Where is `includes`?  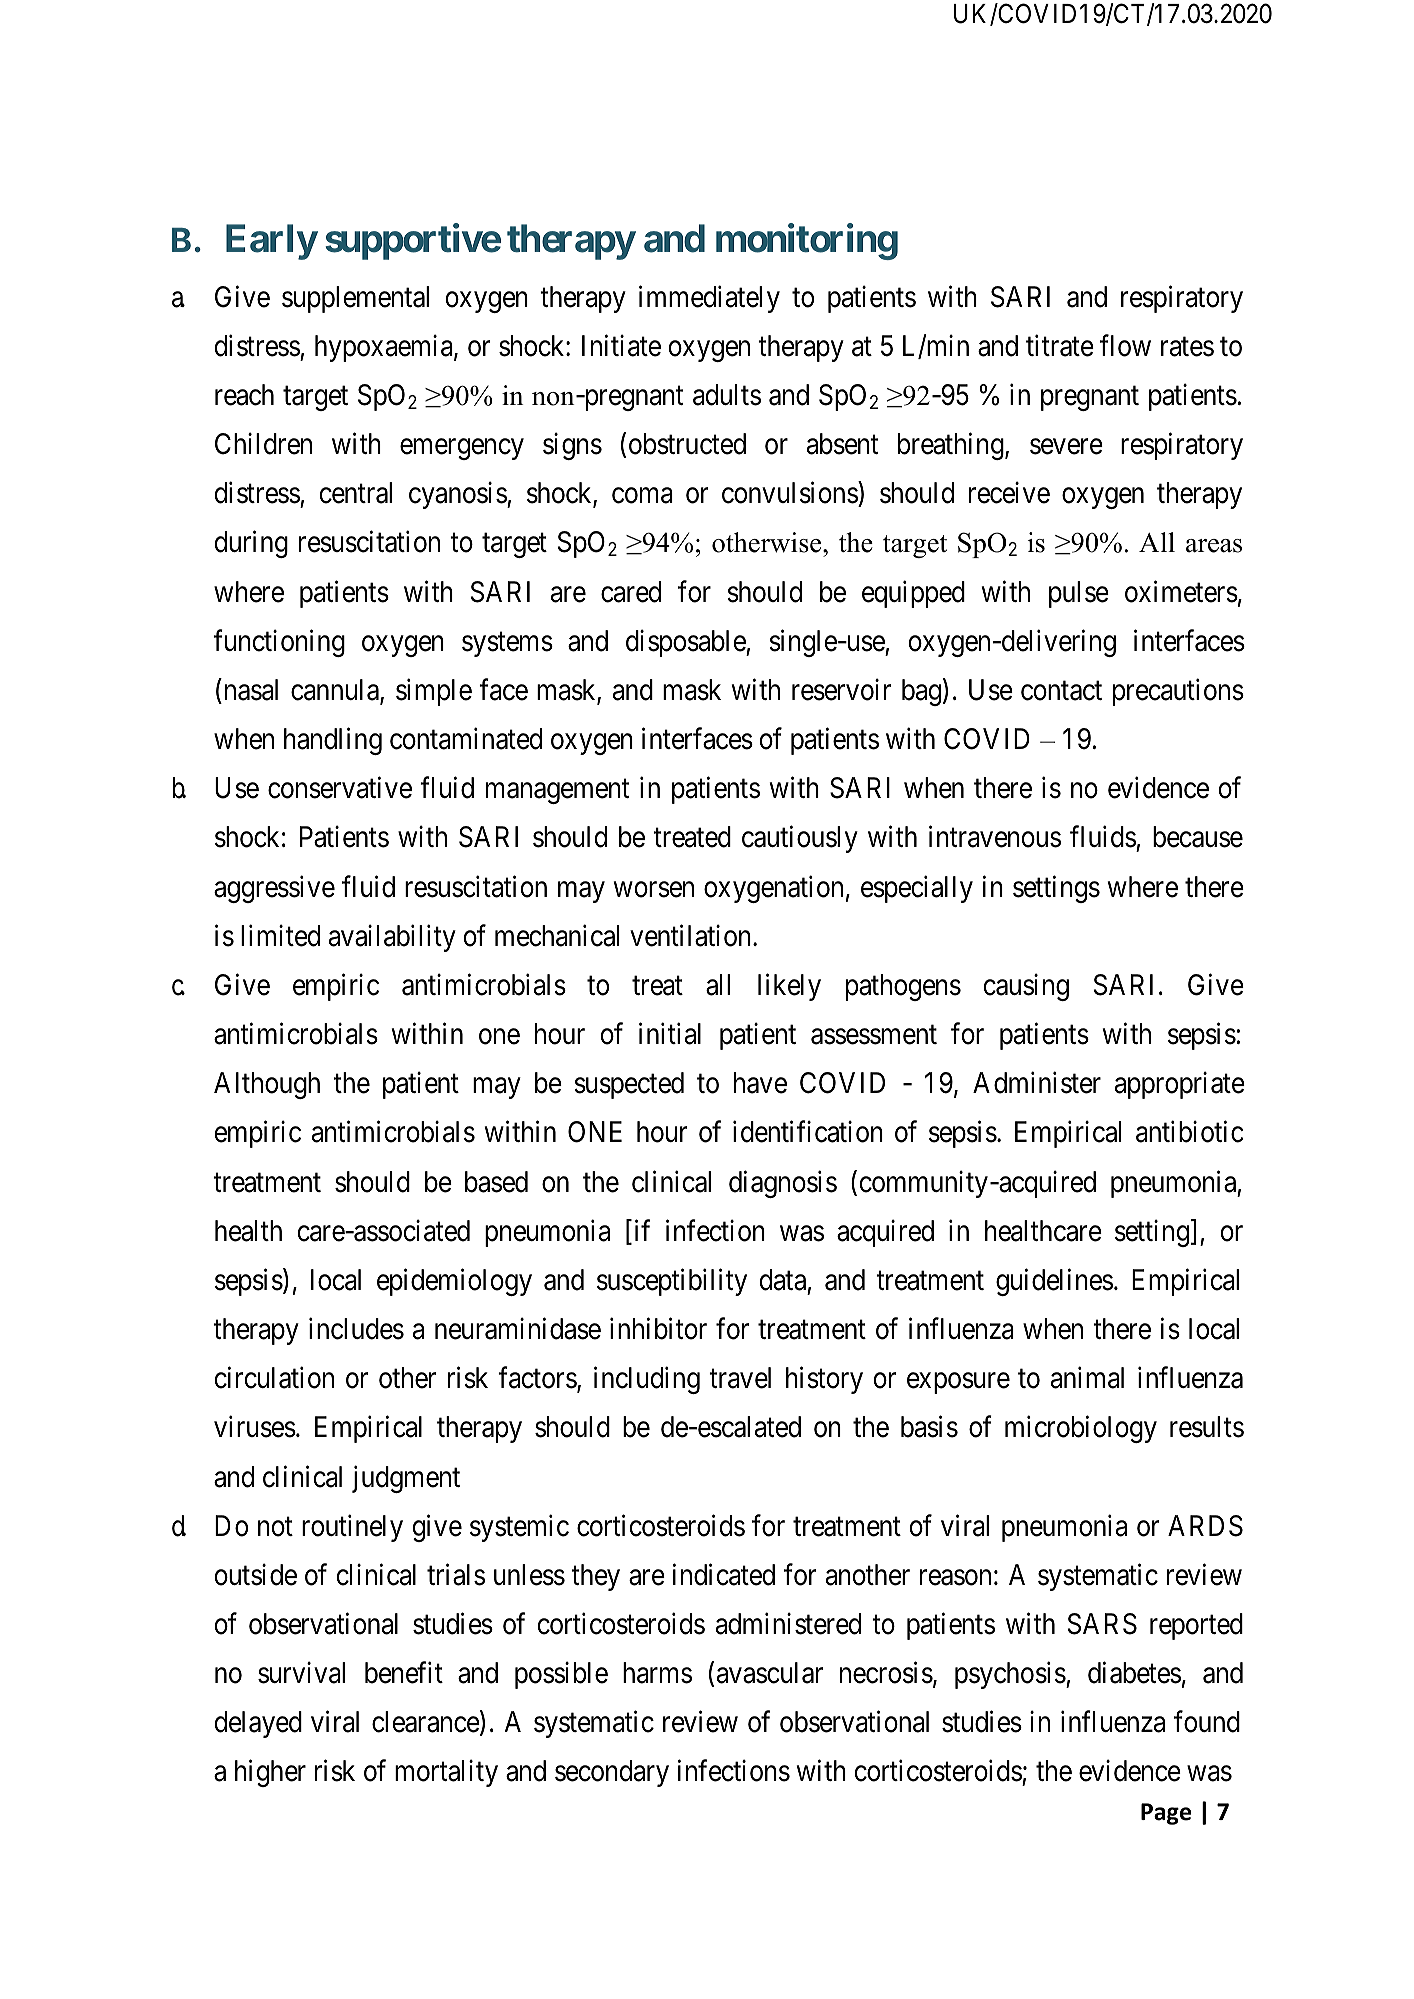 includes is located at coordinates (356, 1329).
